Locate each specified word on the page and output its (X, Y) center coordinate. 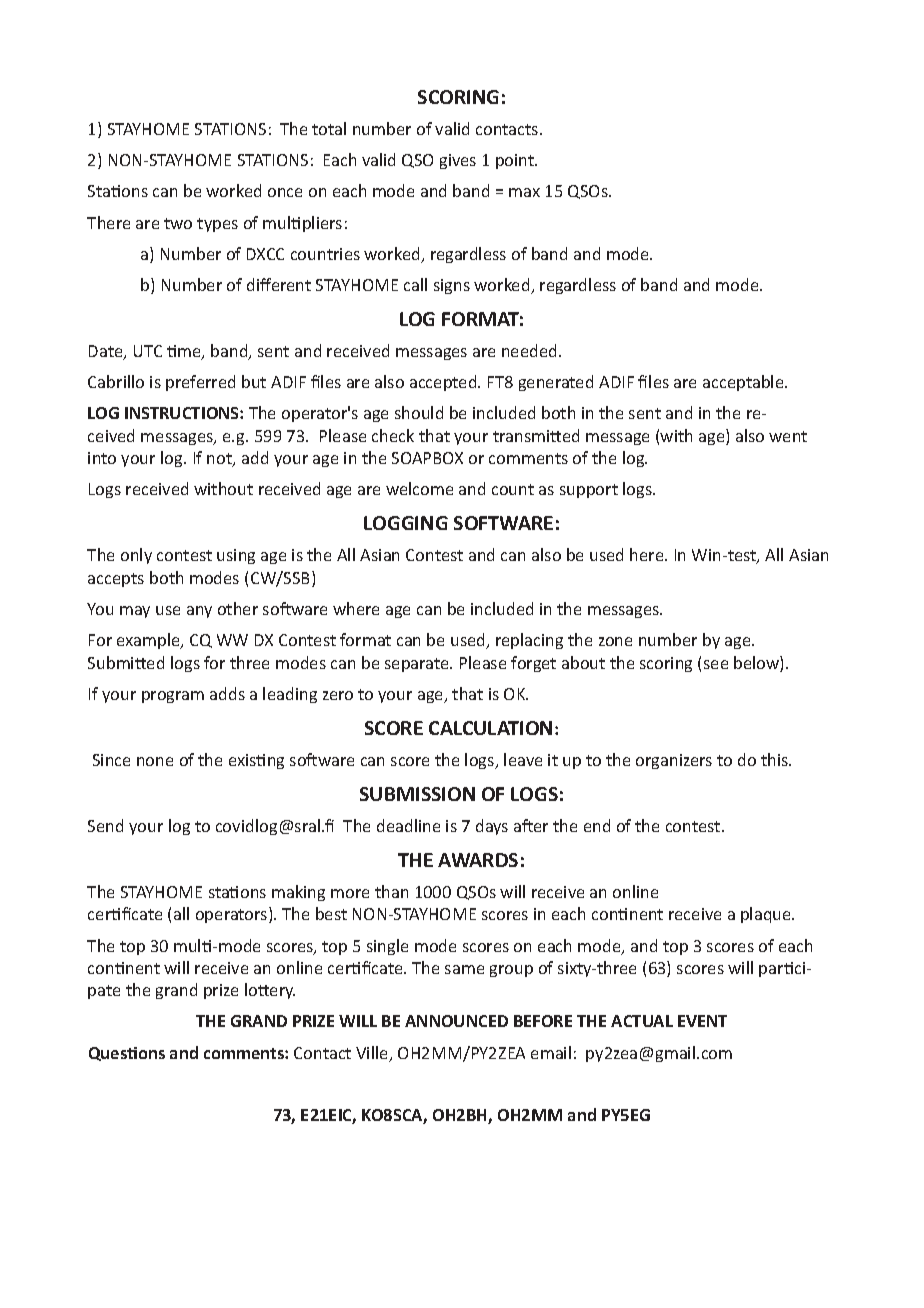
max (524, 192)
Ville (373, 1054)
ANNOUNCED (456, 1021)
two (178, 223)
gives (458, 161)
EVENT (702, 1021)
